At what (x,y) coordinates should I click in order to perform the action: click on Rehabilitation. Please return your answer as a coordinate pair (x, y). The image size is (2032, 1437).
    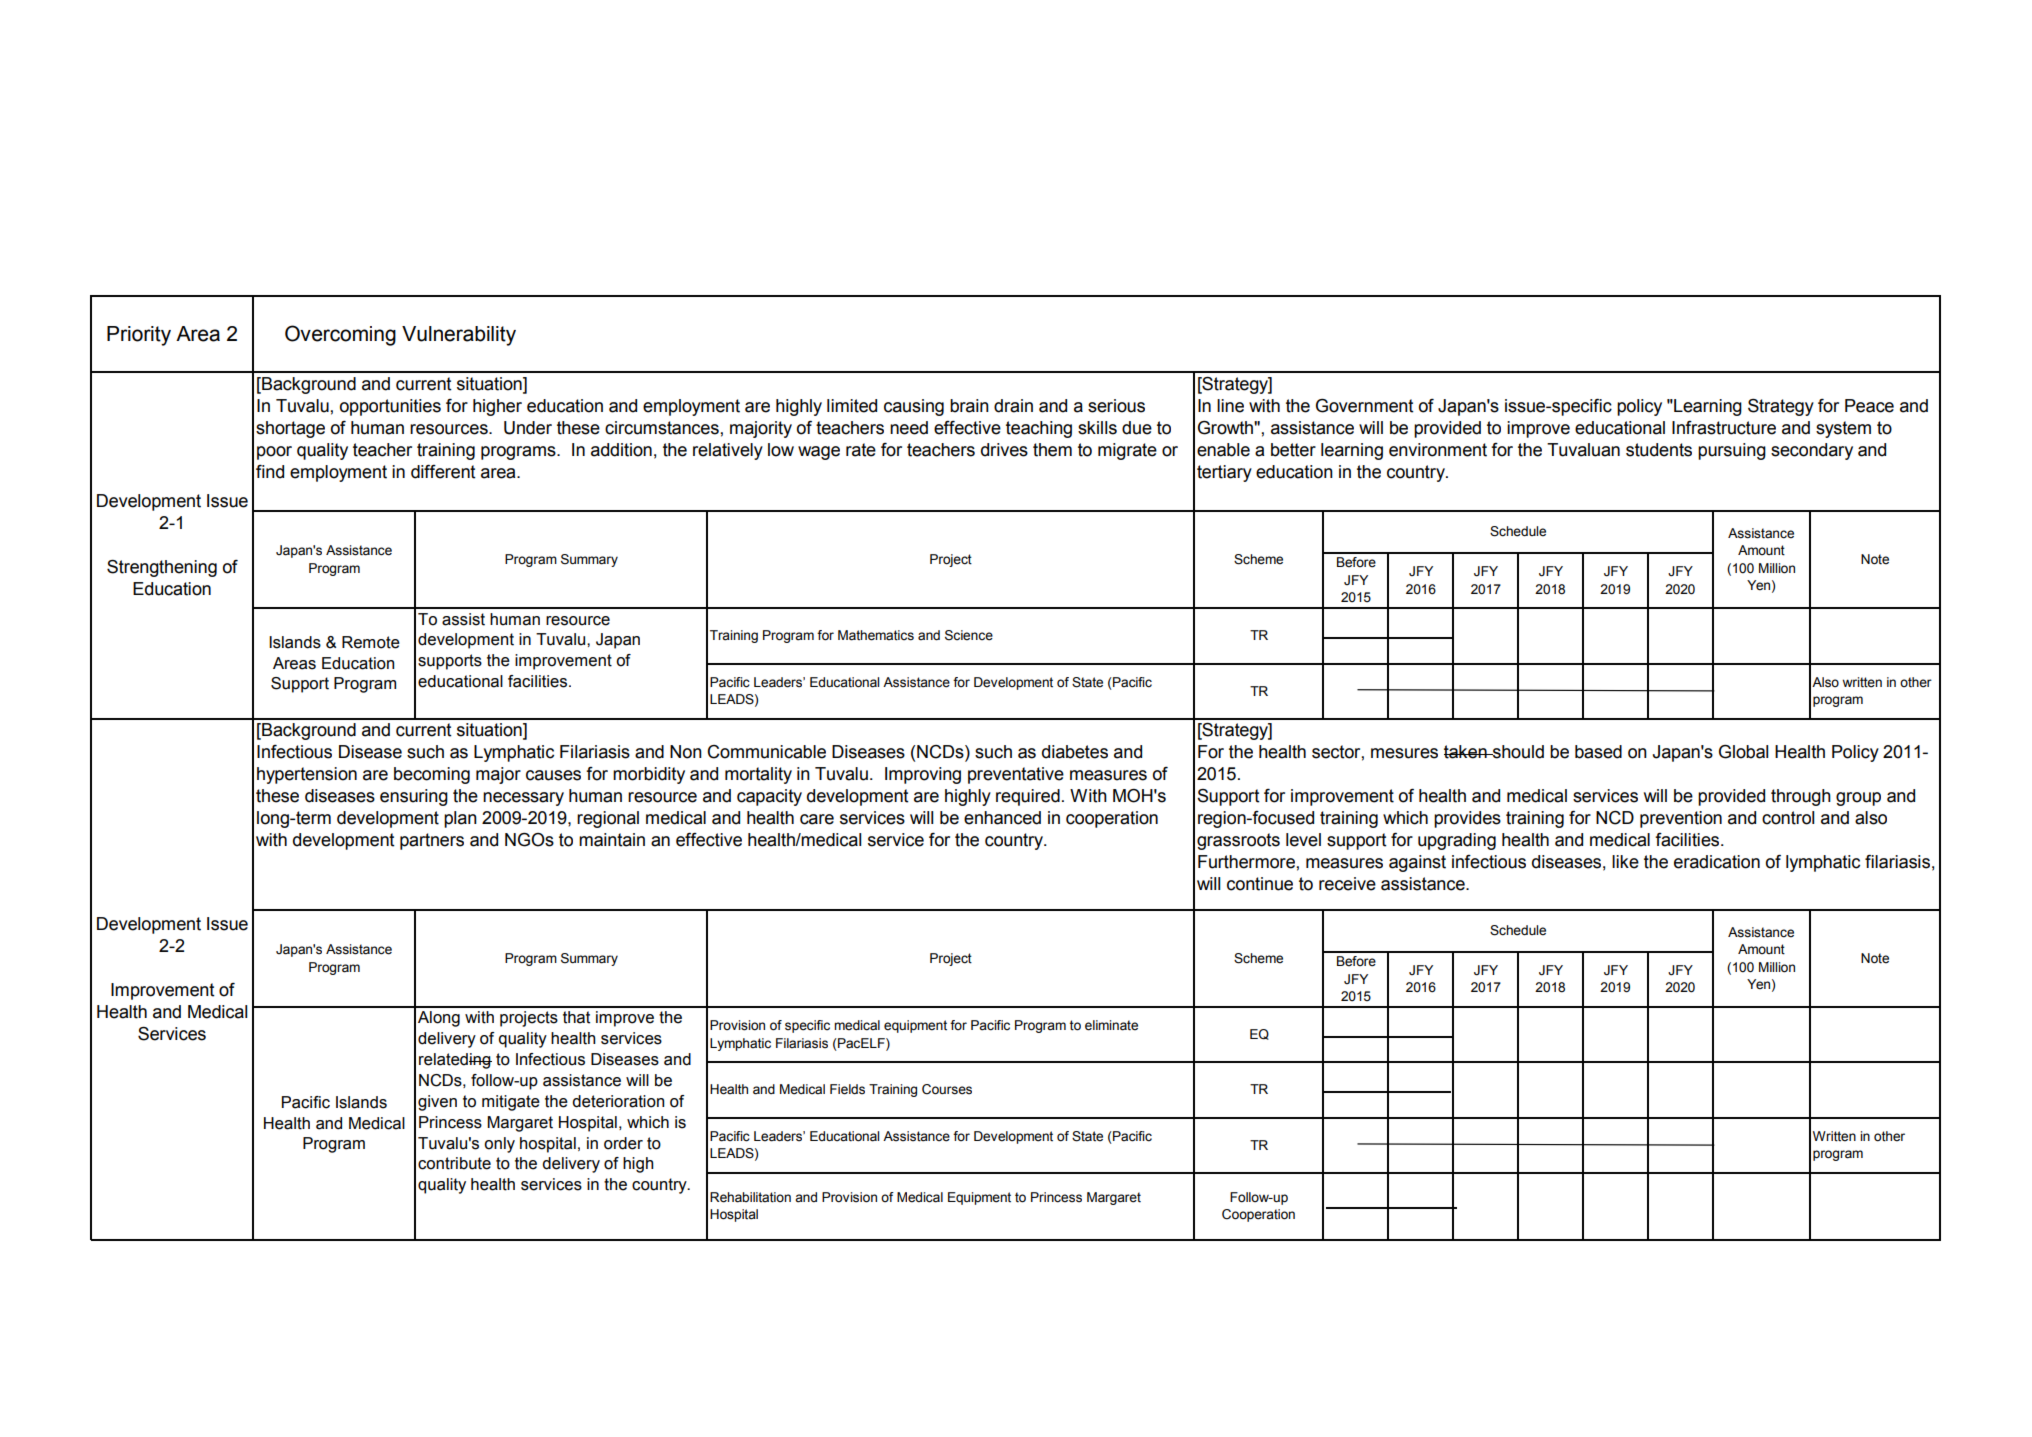
    Looking at the image, I should click on (750, 1197).
